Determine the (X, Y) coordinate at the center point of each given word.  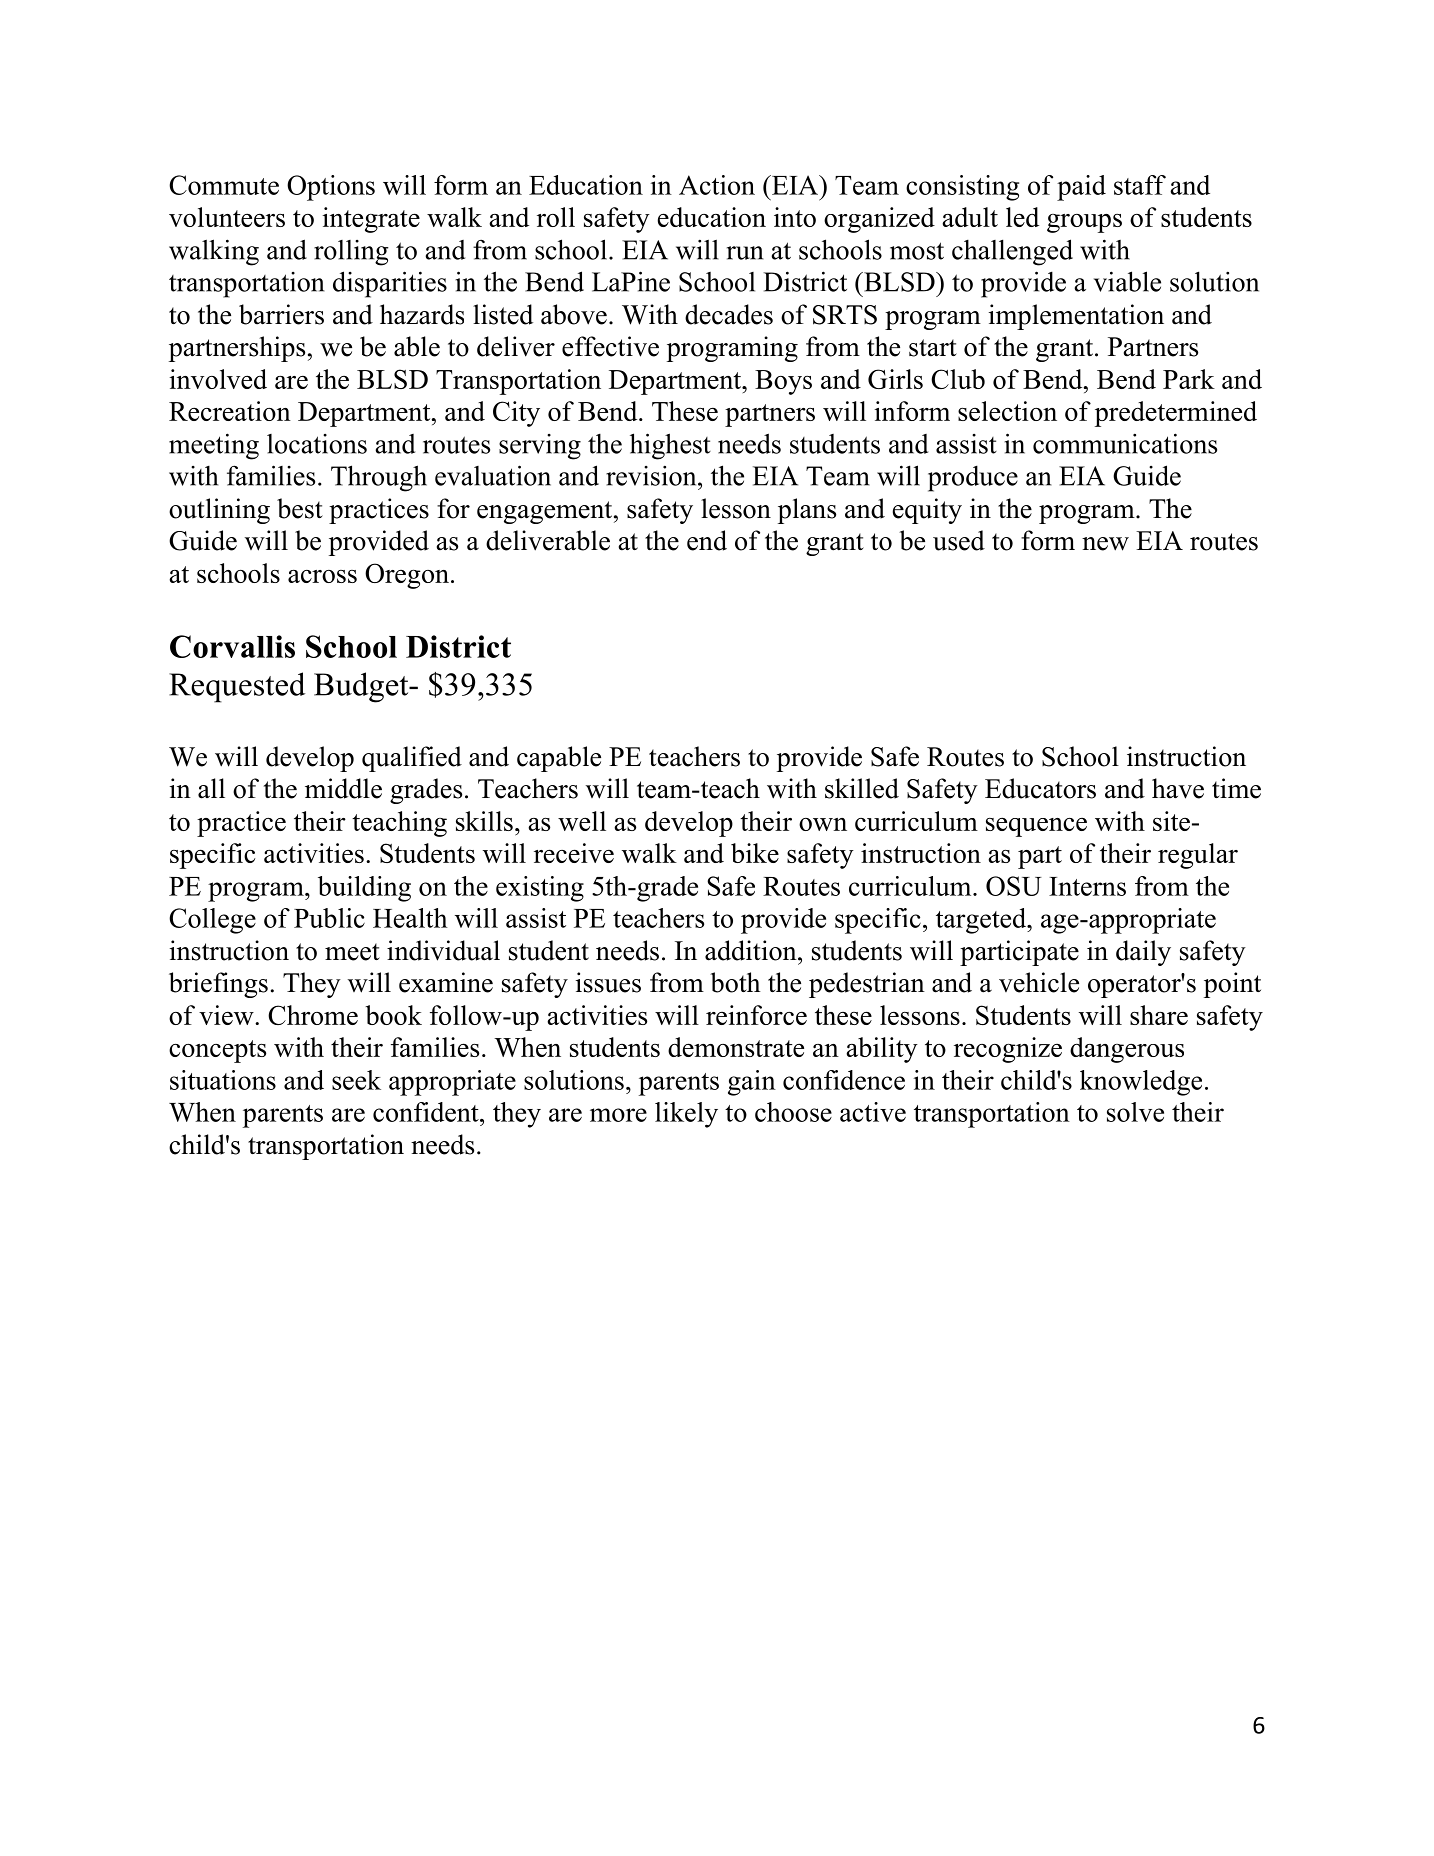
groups (1084, 223)
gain (752, 1083)
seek (356, 1080)
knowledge (1141, 1083)
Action (717, 185)
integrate (371, 220)
